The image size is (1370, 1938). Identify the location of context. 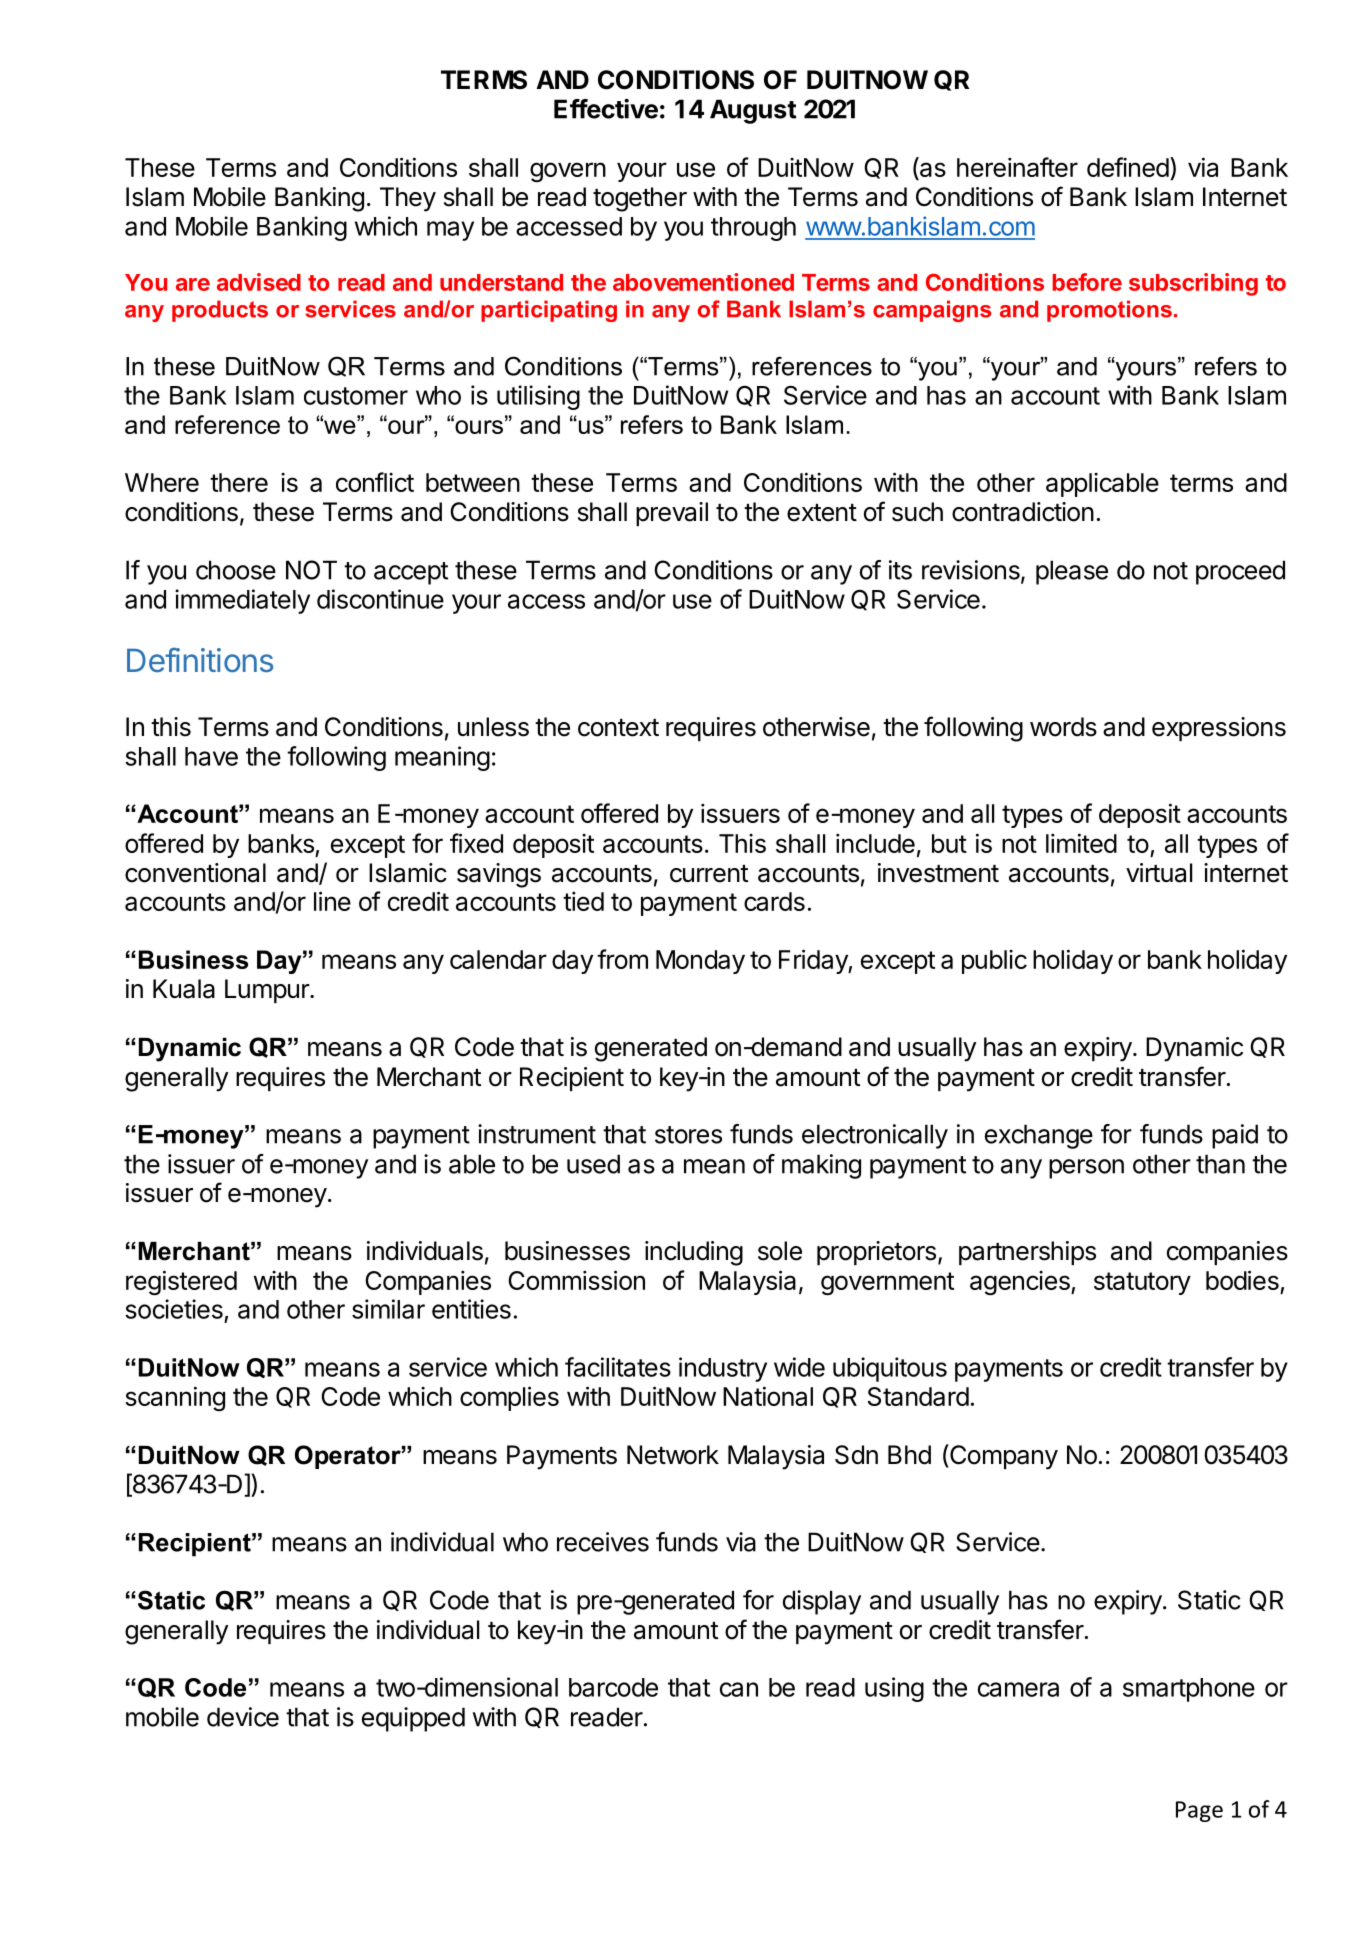
(618, 728).
